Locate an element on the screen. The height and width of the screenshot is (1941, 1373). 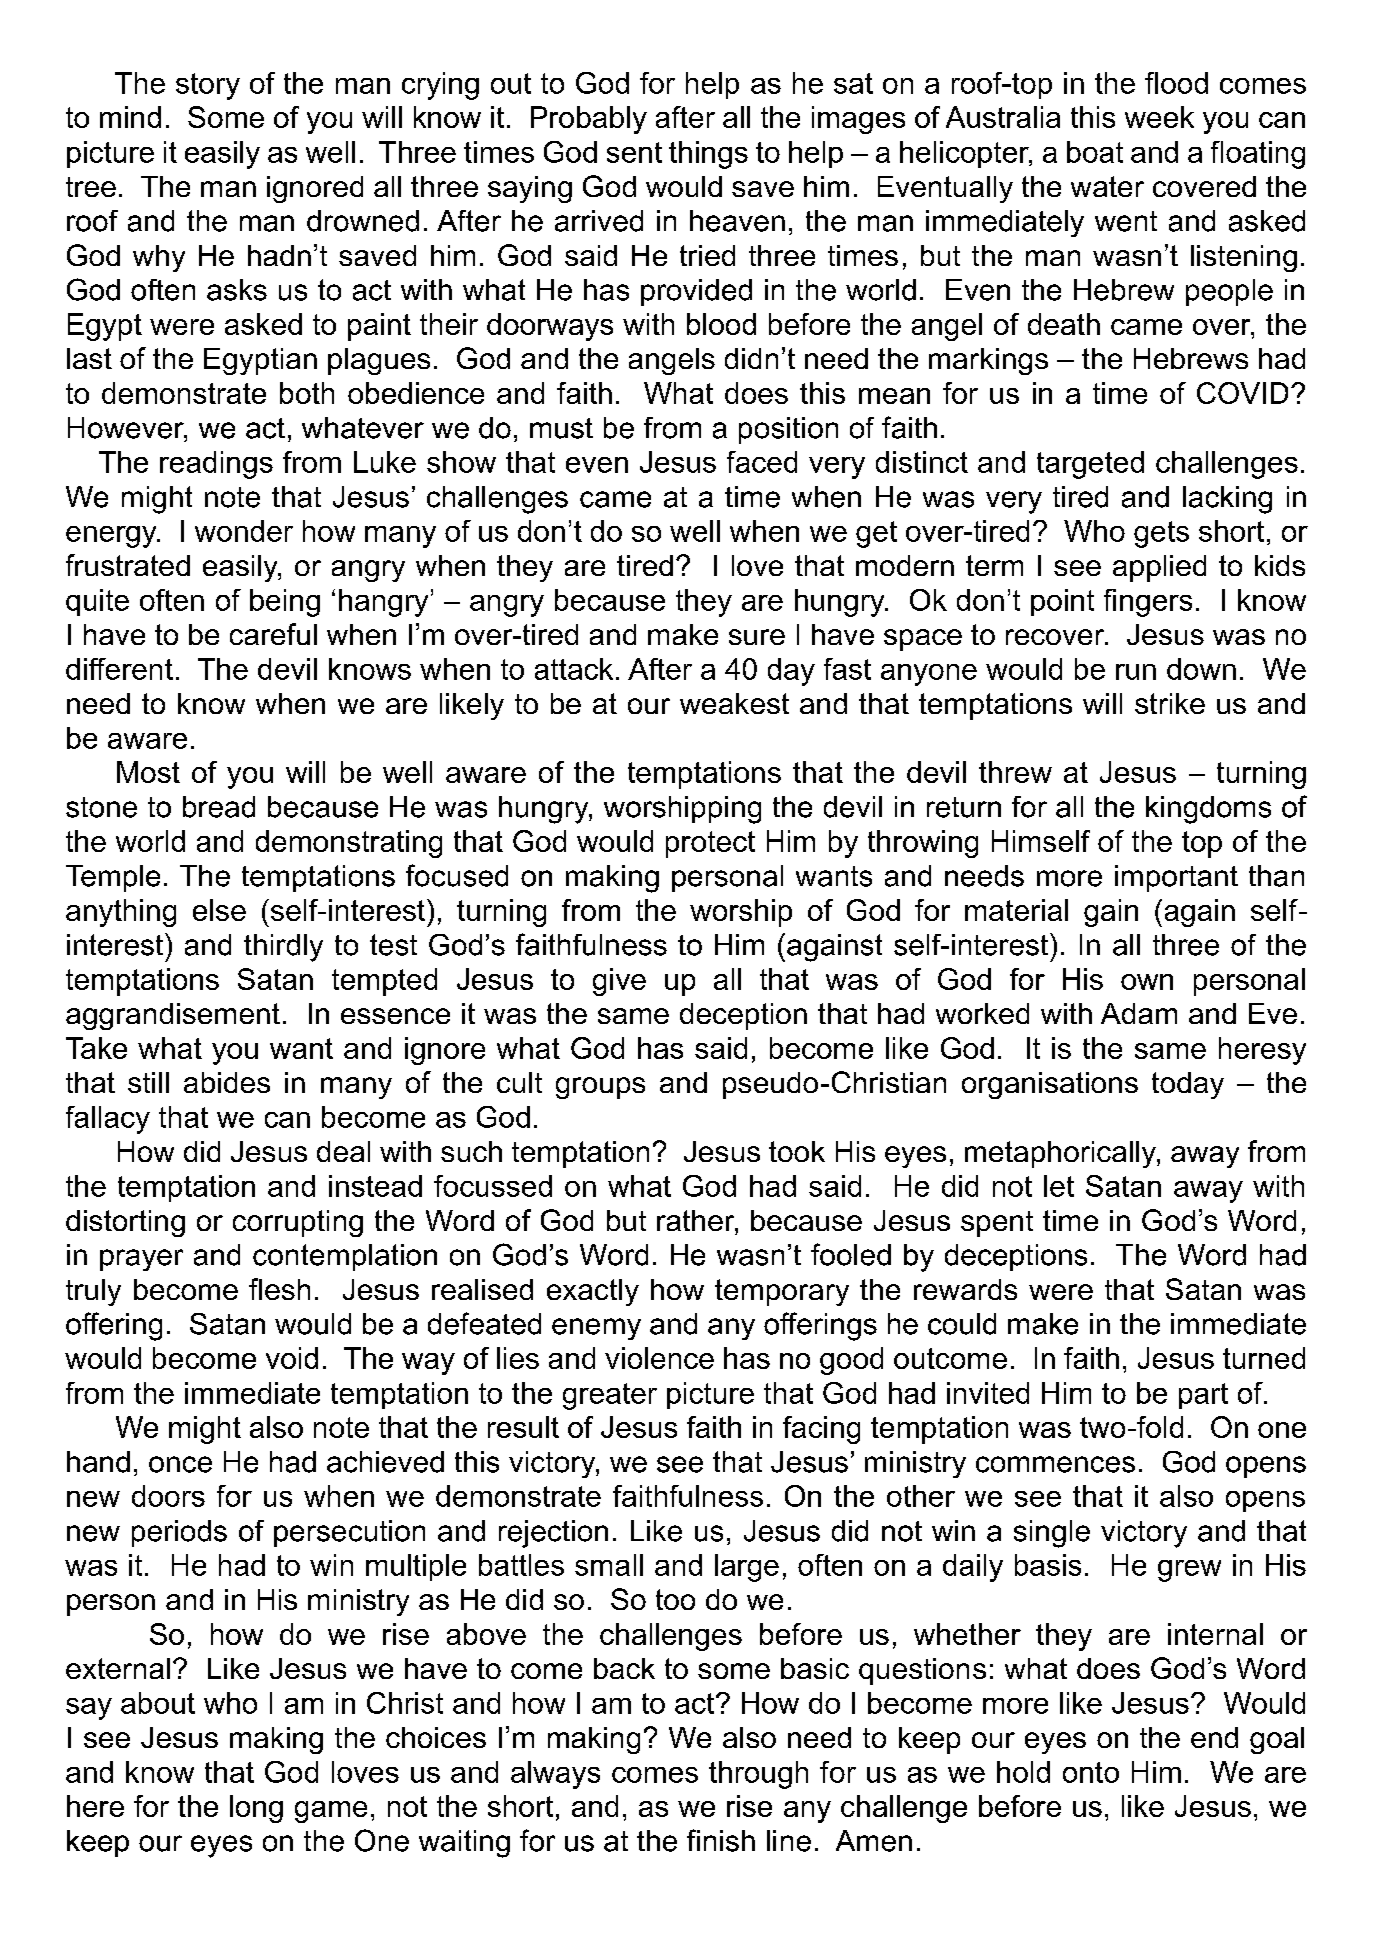
exactly is located at coordinates (593, 1292).
